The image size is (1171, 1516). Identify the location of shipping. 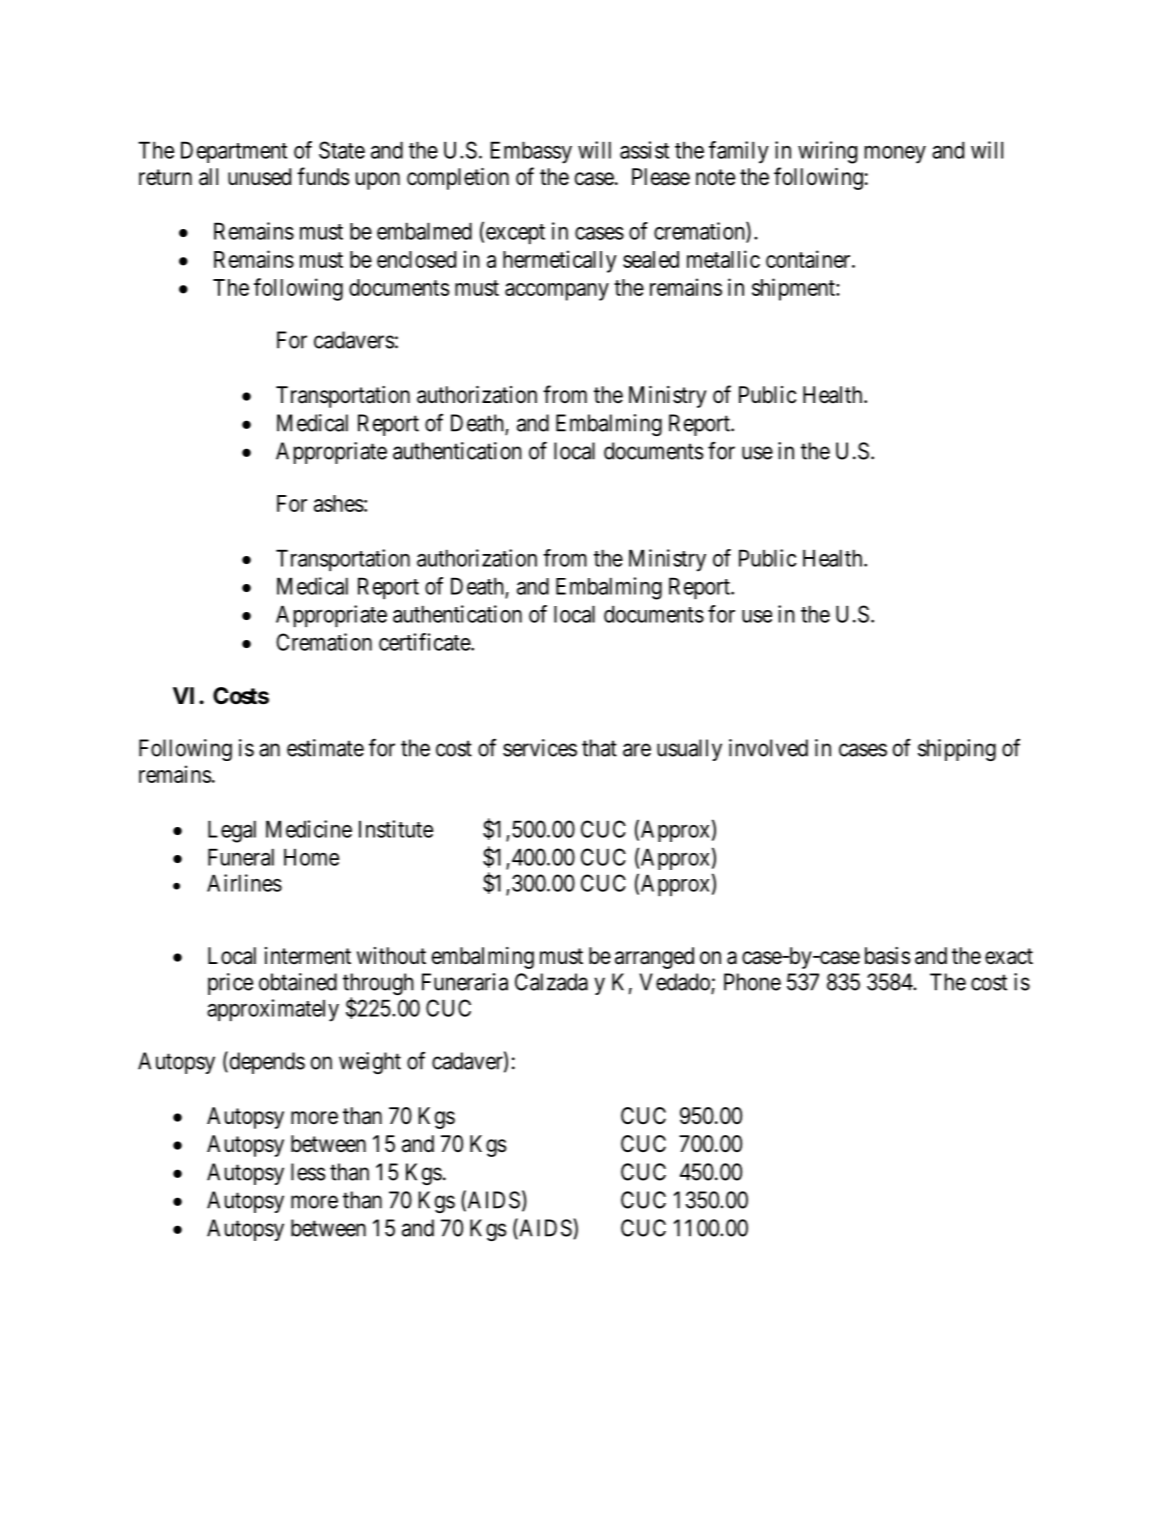
(957, 750).
